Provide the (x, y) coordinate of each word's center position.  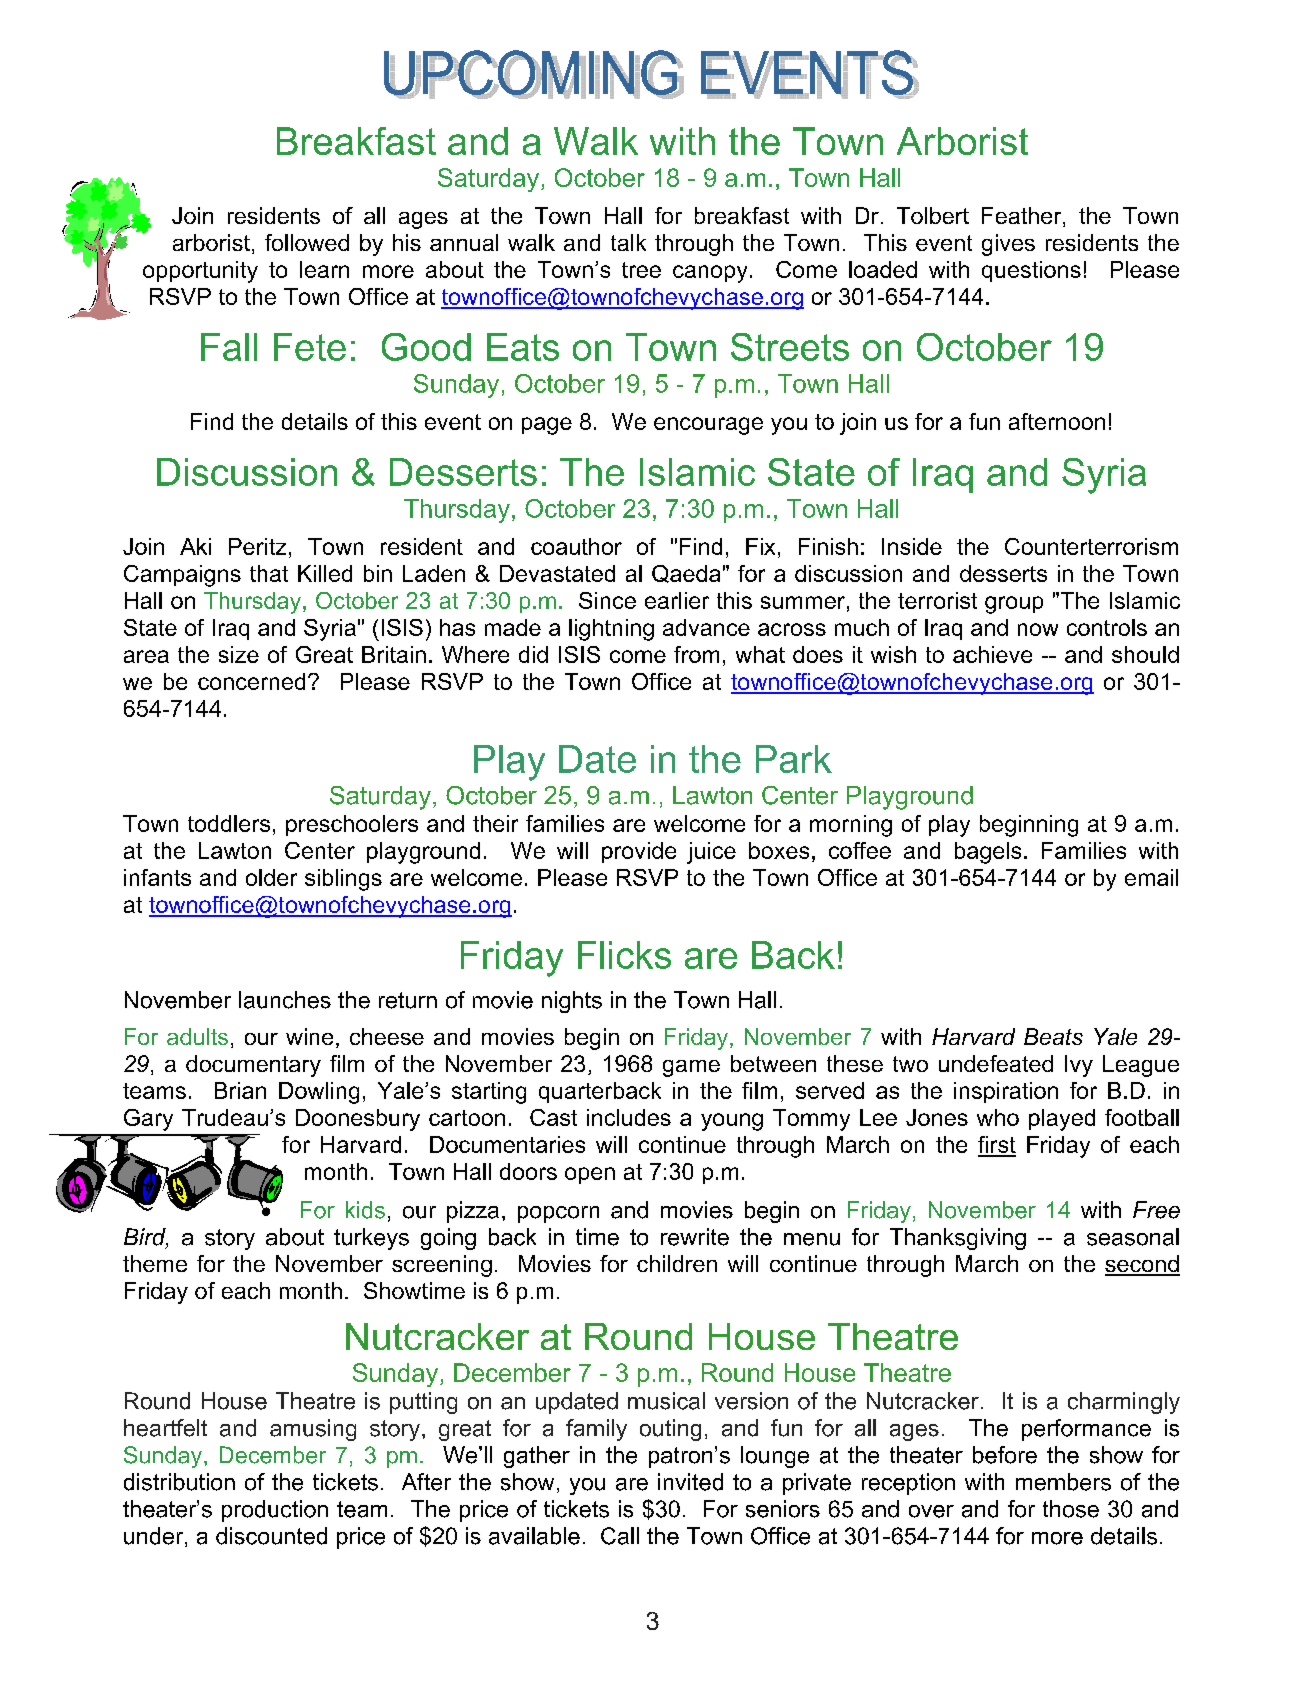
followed (307, 242)
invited (690, 1482)
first (997, 1146)
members (1063, 1482)
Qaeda (686, 574)
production (275, 1511)
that (269, 573)
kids (365, 1210)
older (271, 877)
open (590, 1175)
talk (628, 242)
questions (1031, 271)
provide (639, 852)
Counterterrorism (1091, 546)
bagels (988, 853)
